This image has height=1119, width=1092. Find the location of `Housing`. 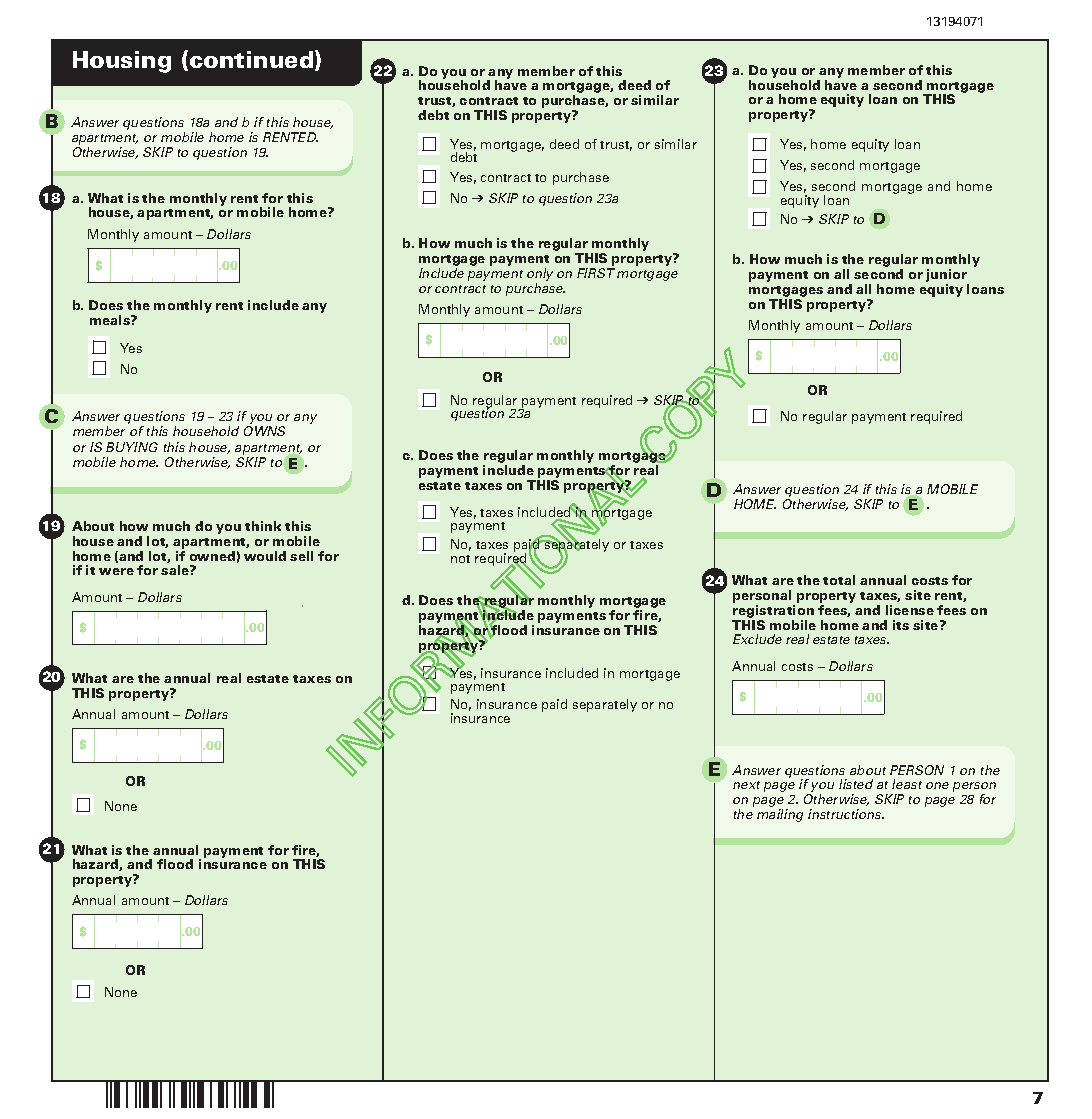

Housing is located at coordinates (122, 62).
